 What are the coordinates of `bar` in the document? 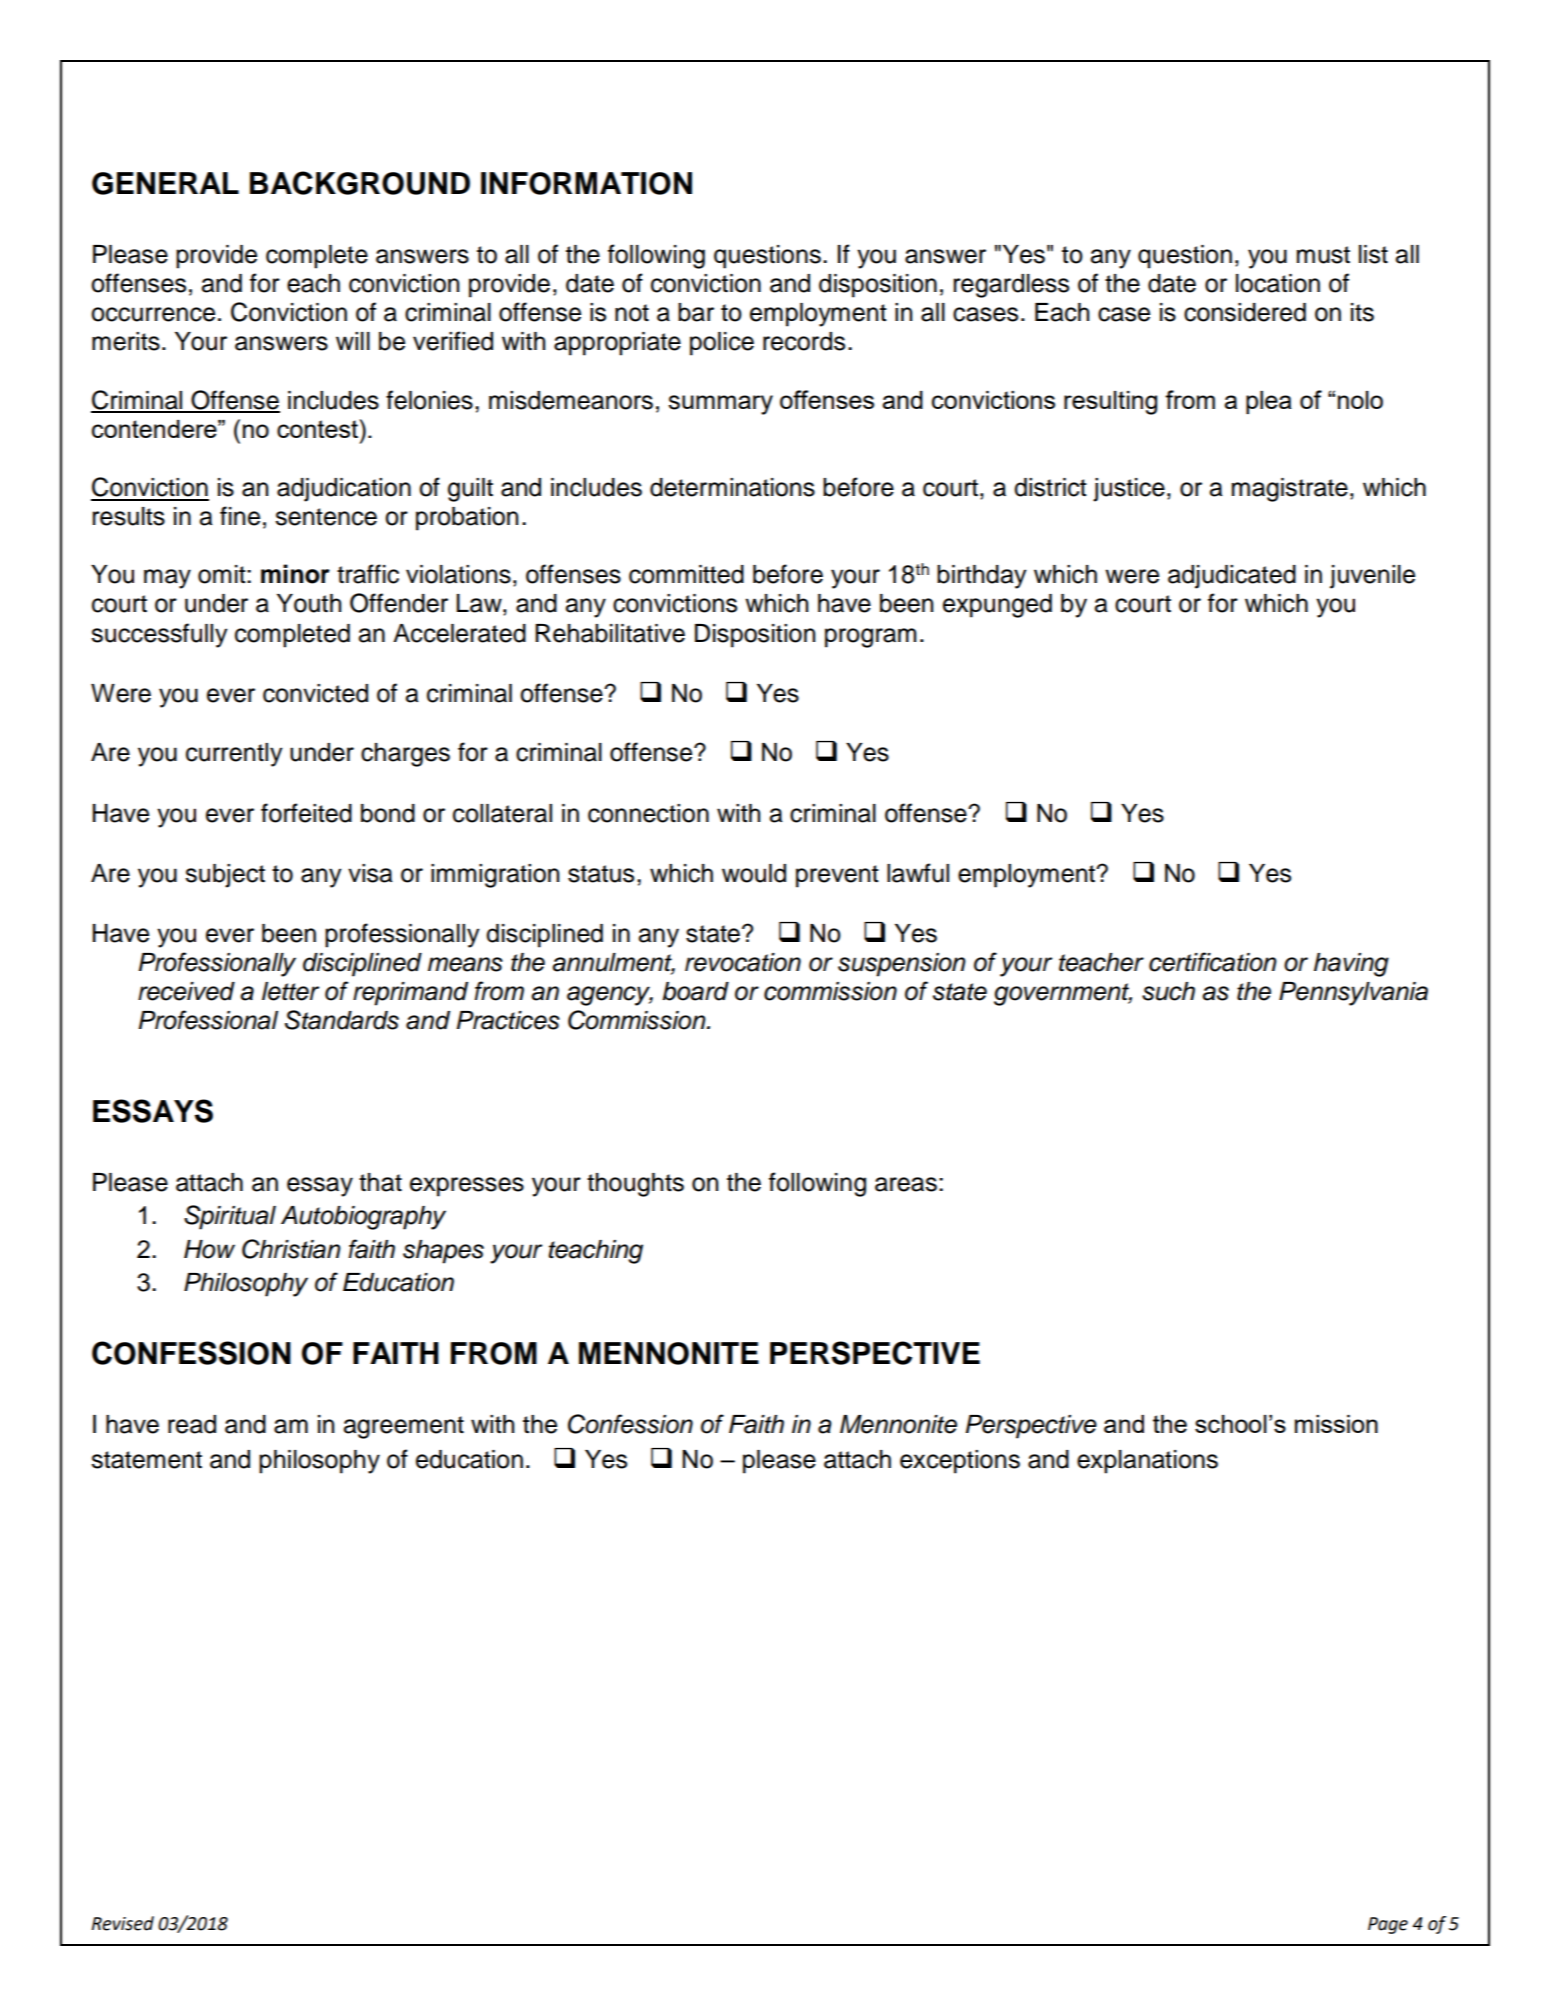 It's located at (696, 312).
